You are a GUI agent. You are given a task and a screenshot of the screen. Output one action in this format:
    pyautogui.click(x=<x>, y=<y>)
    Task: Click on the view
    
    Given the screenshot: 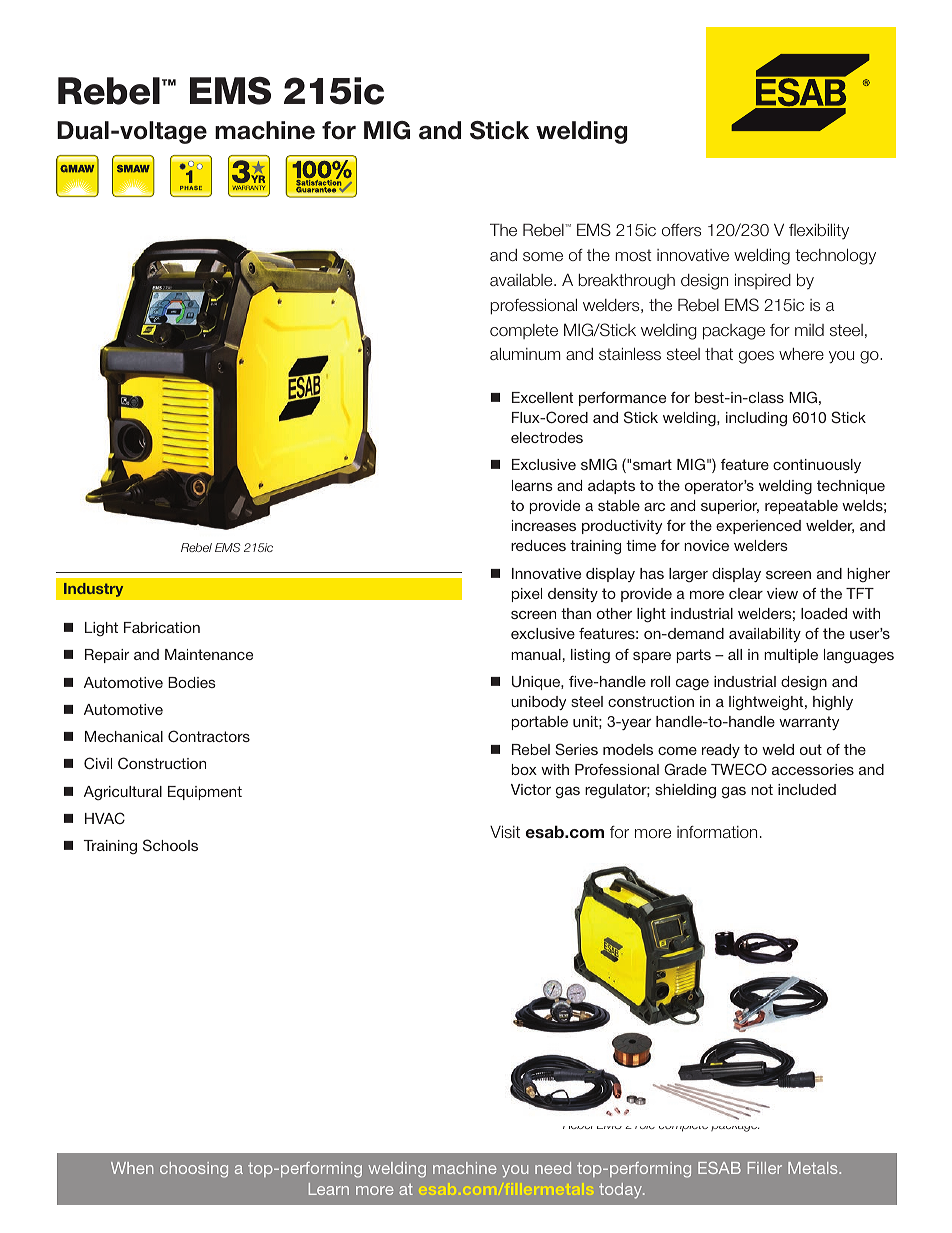 What is the action you would take?
    pyautogui.click(x=782, y=593)
